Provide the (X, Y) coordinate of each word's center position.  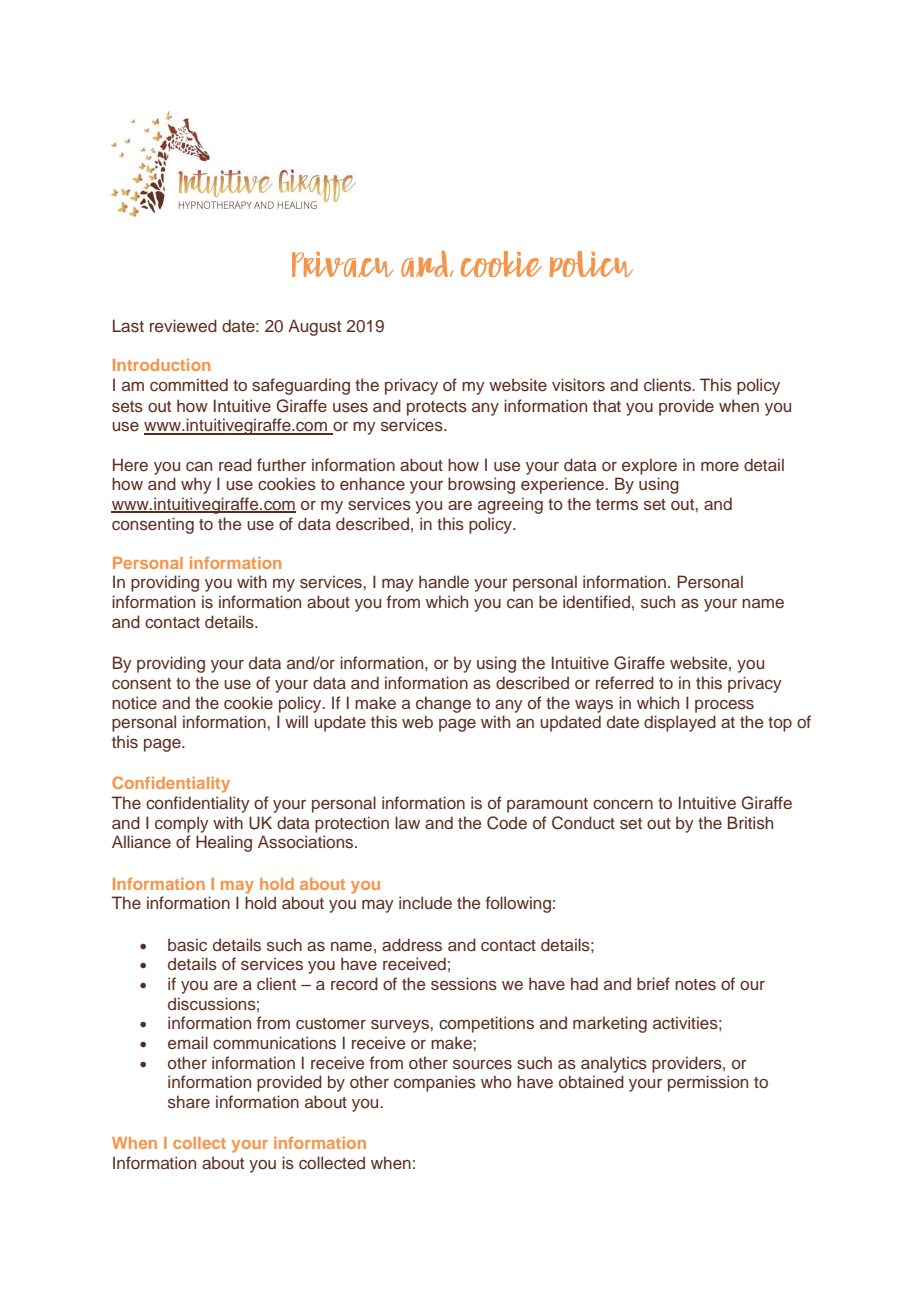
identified (596, 601)
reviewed (183, 325)
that (607, 405)
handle (444, 581)
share (189, 1102)
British (750, 823)
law (407, 822)
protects (437, 408)
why (196, 485)
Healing (224, 843)
